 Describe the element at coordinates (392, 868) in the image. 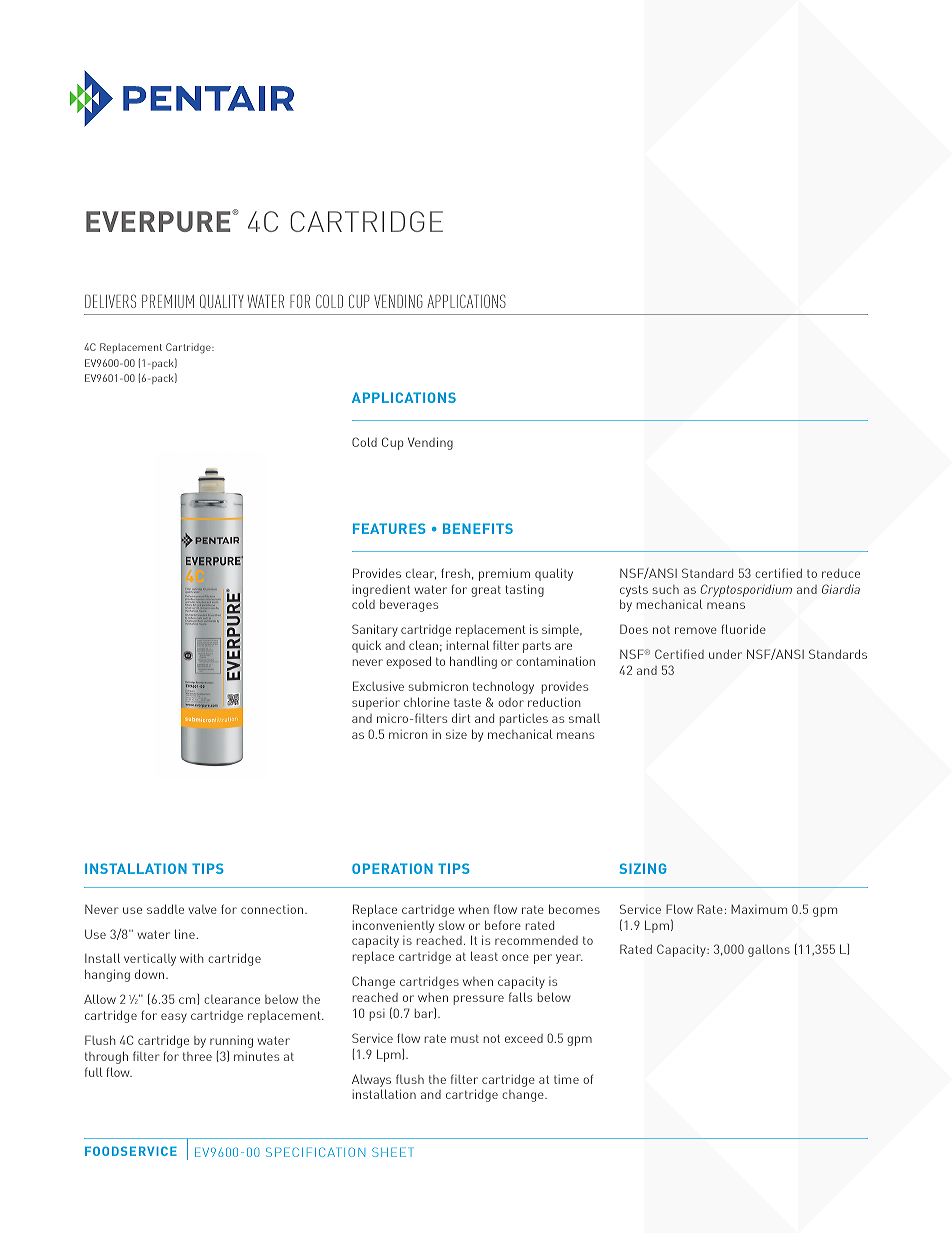

I see `OPERATION` at that location.
